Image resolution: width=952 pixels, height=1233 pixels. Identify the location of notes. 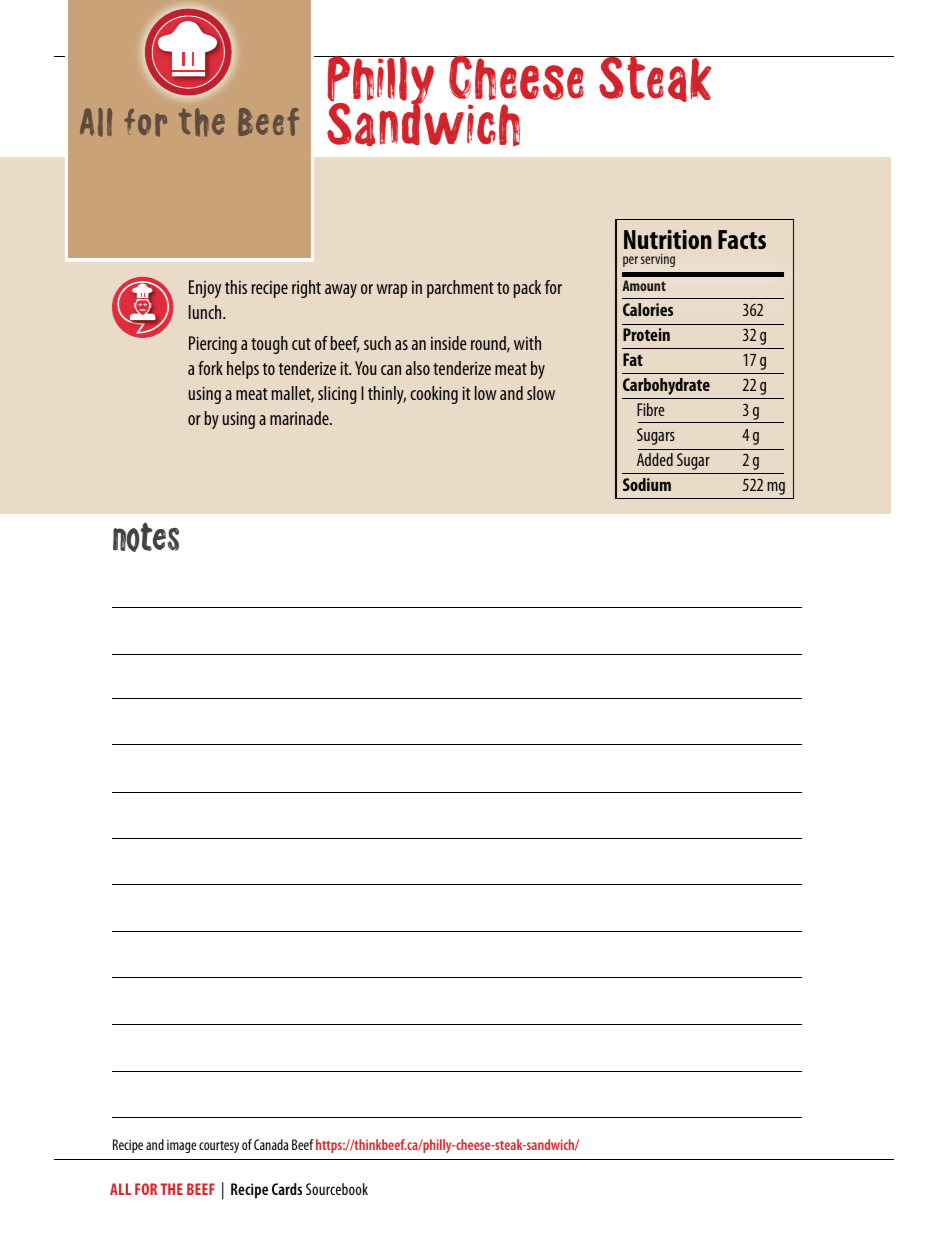
(146, 537).
